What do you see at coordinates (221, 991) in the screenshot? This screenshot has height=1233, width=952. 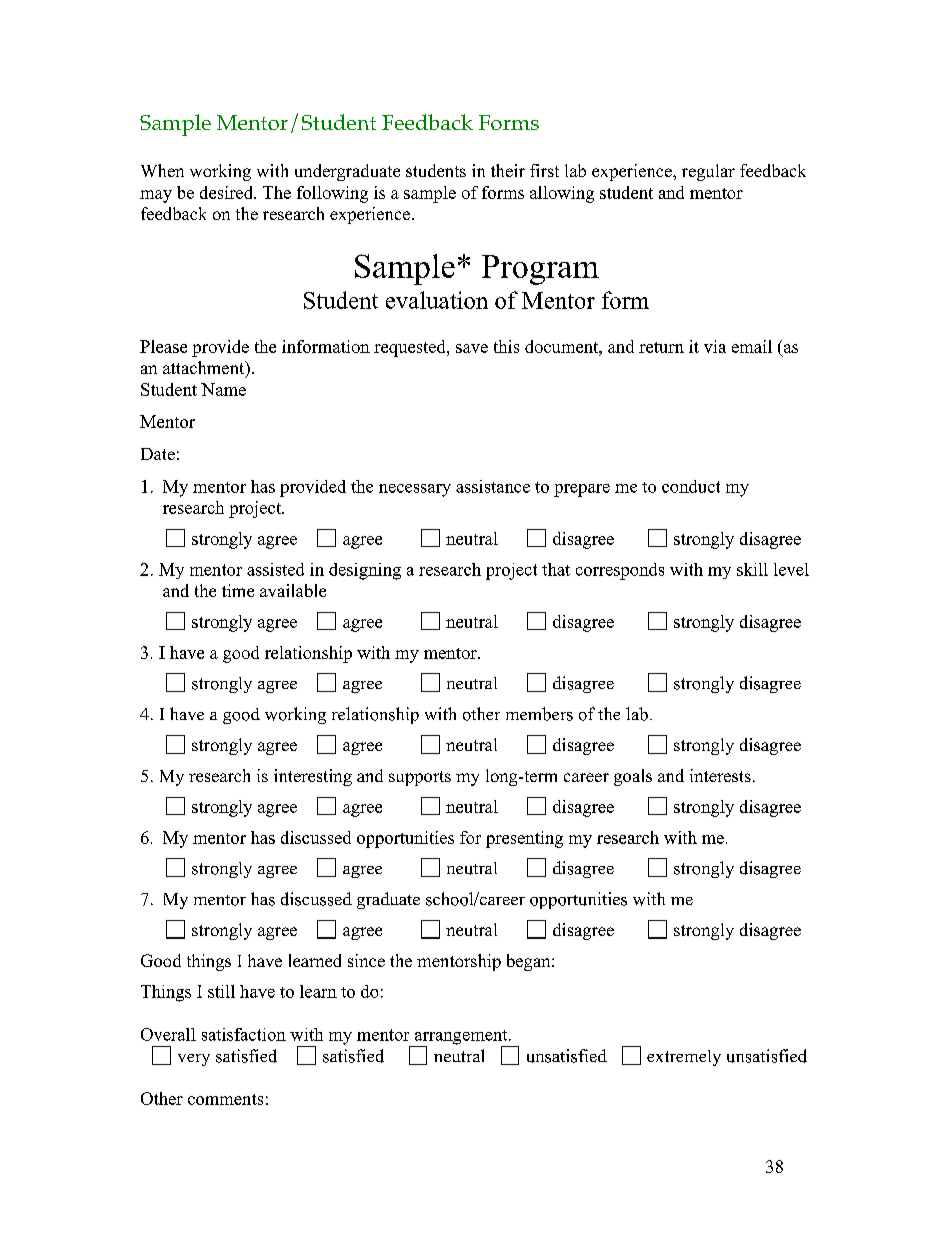 I see `still` at bounding box center [221, 991].
